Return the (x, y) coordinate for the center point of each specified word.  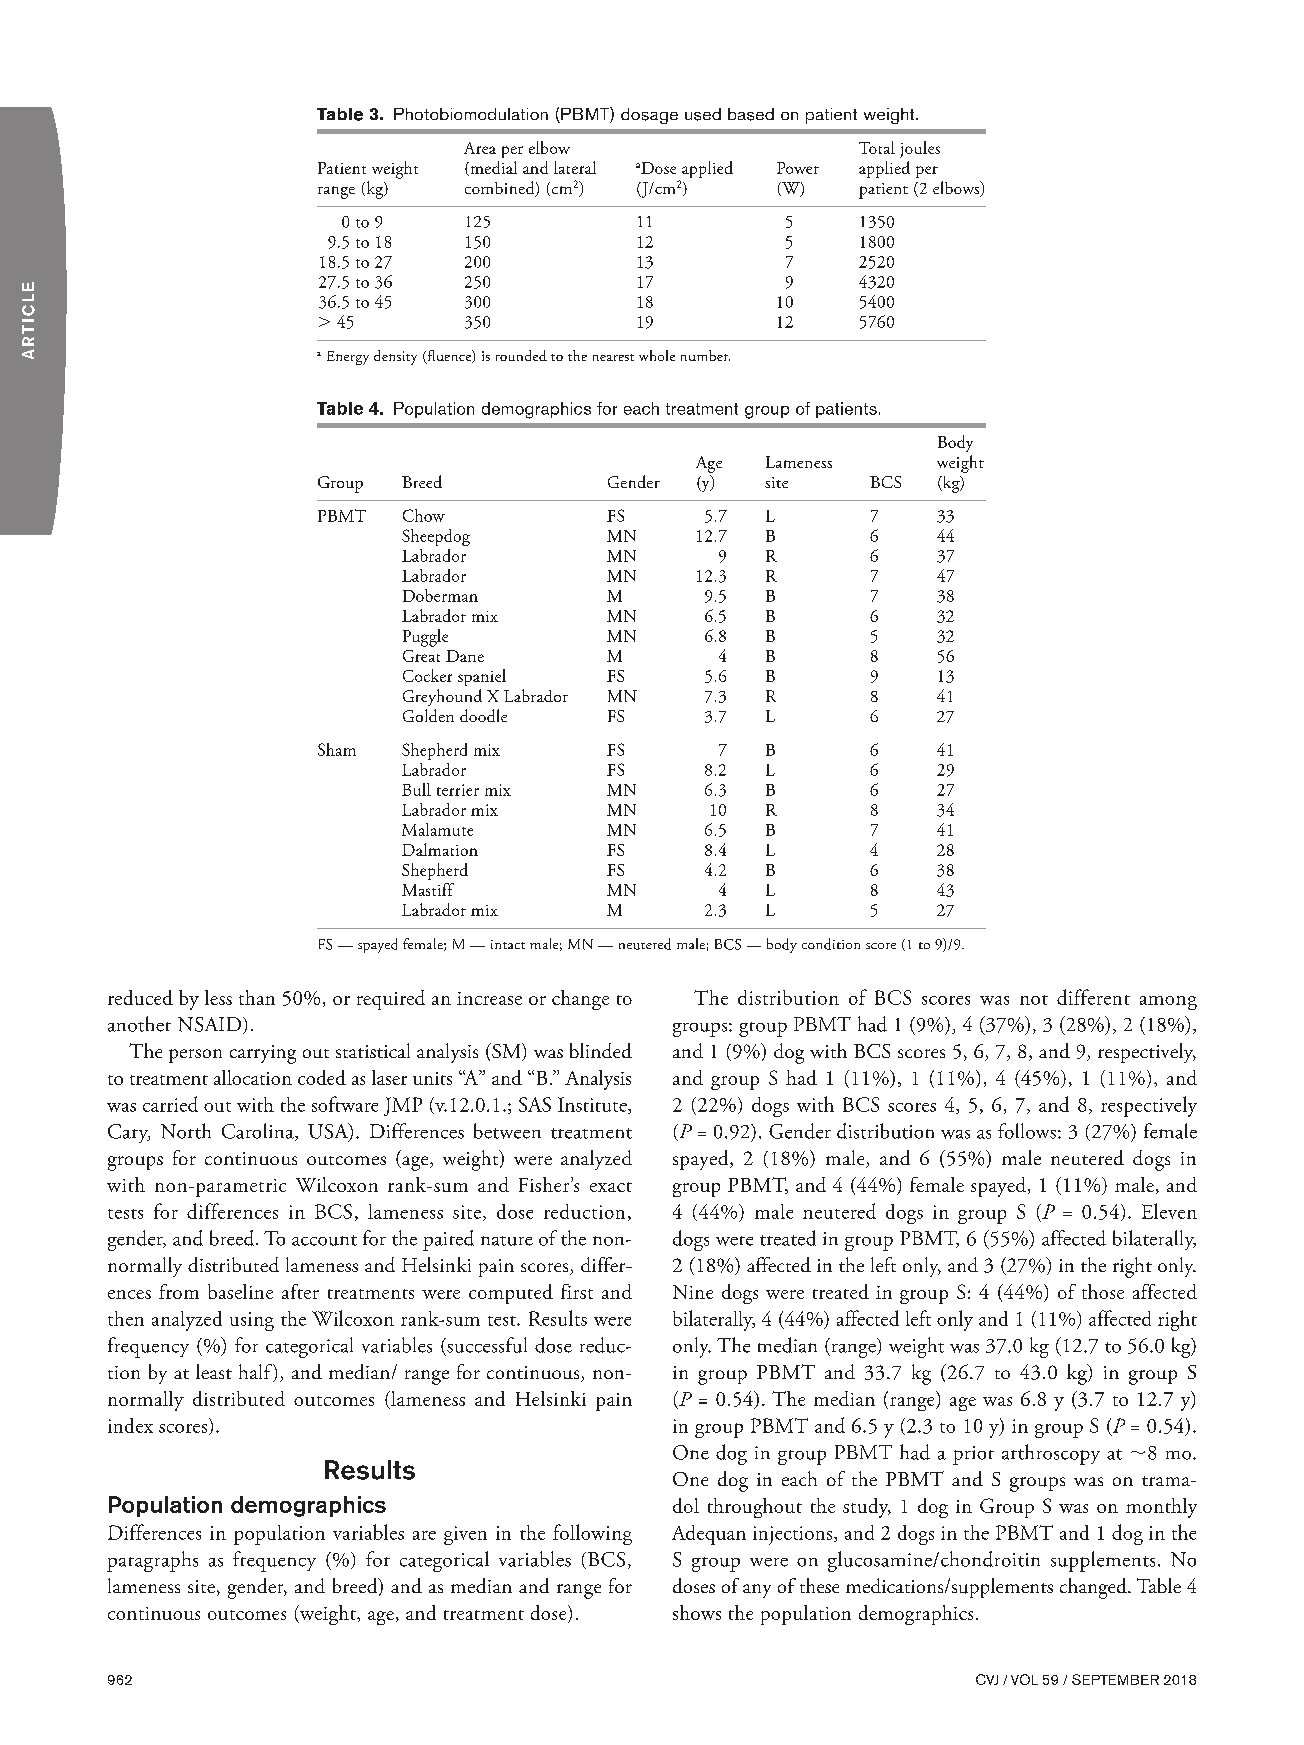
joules (920, 149)
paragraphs (152, 1561)
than (257, 997)
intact (508, 944)
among (1168, 1003)
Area (480, 148)
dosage (649, 116)
